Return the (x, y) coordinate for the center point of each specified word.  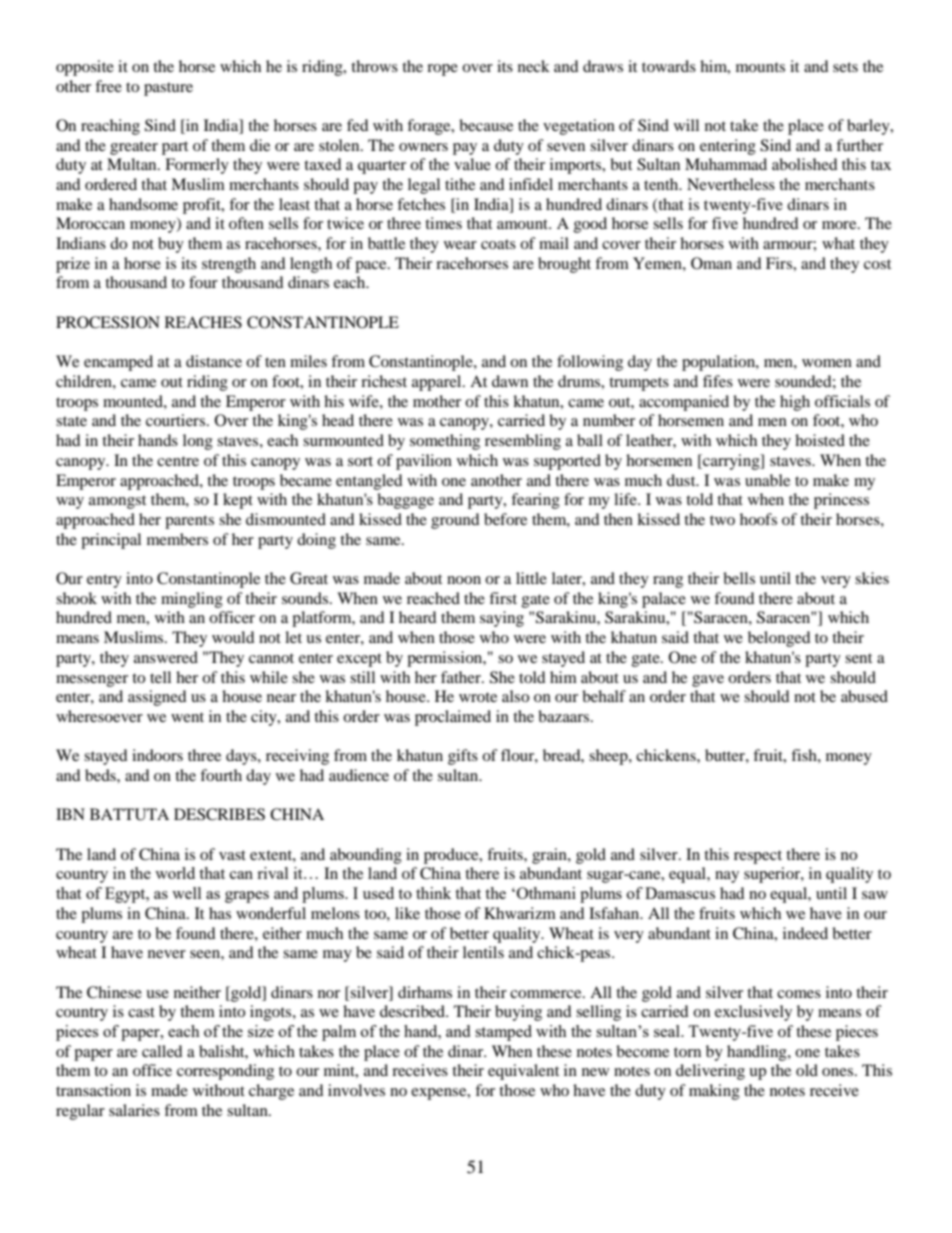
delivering (710, 1072)
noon (464, 580)
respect (758, 857)
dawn (510, 381)
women (827, 363)
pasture (168, 89)
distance (214, 361)
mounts (760, 67)
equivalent (523, 1072)
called (162, 1051)
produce (452, 856)
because (486, 125)
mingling (192, 600)
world (175, 873)
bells (739, 578)
